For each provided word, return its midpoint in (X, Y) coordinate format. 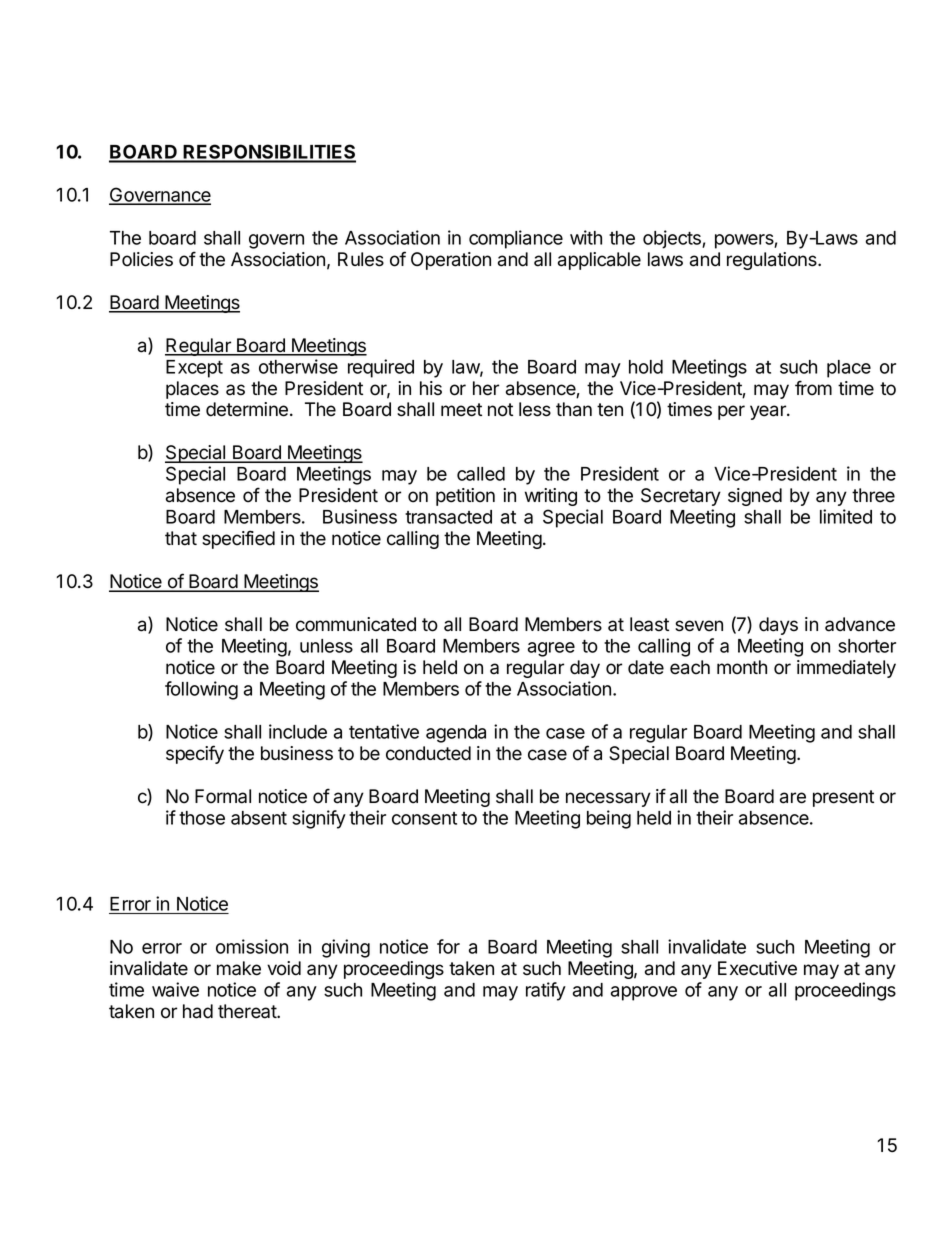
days (778, 626)
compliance (516, 239)
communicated (356, 624)
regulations (773, 261)
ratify (546, 991)
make (239, 968)
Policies (141, 259)
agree (551, 649)
